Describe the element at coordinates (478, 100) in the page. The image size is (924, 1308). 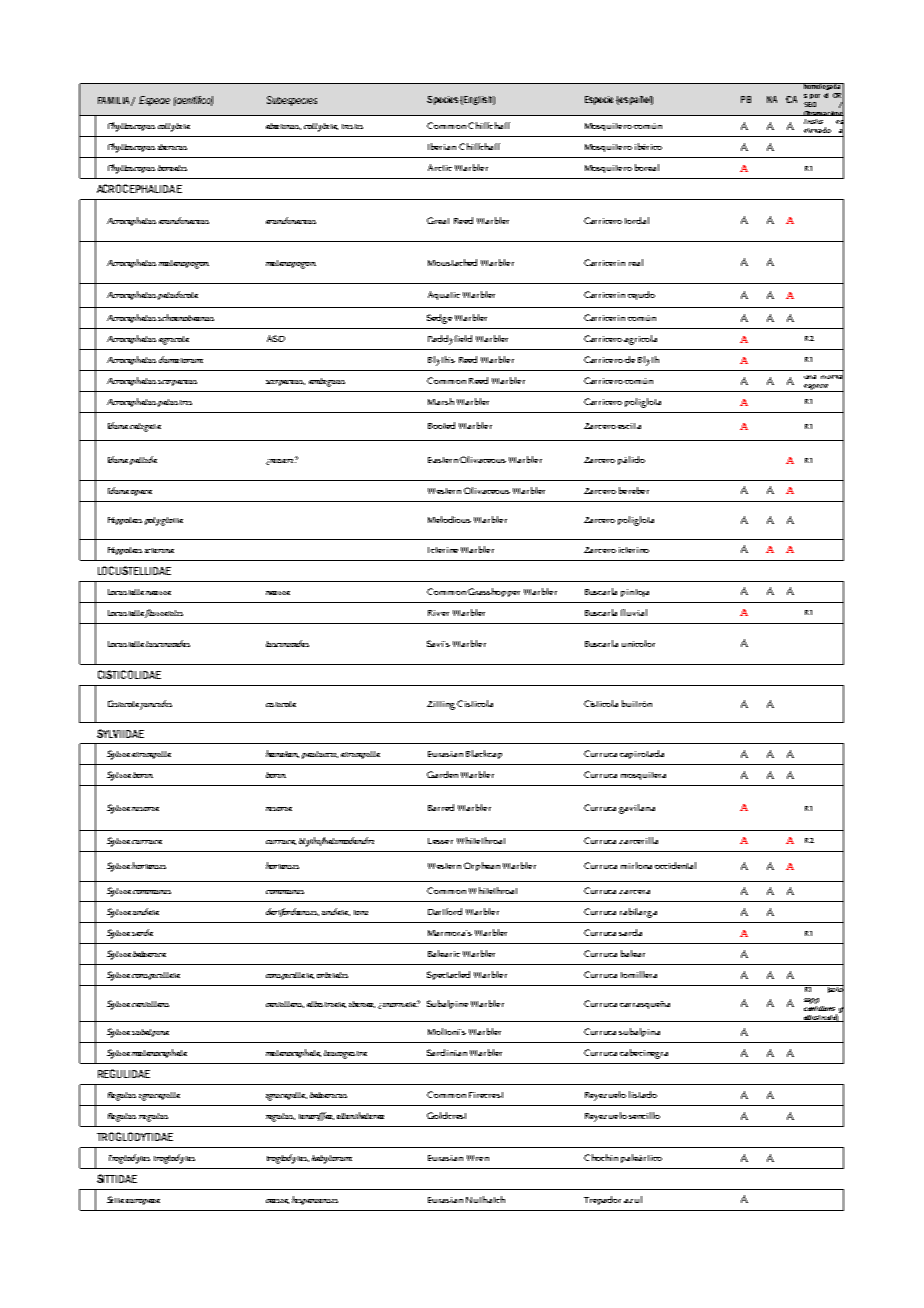
I see `English` at that location.
